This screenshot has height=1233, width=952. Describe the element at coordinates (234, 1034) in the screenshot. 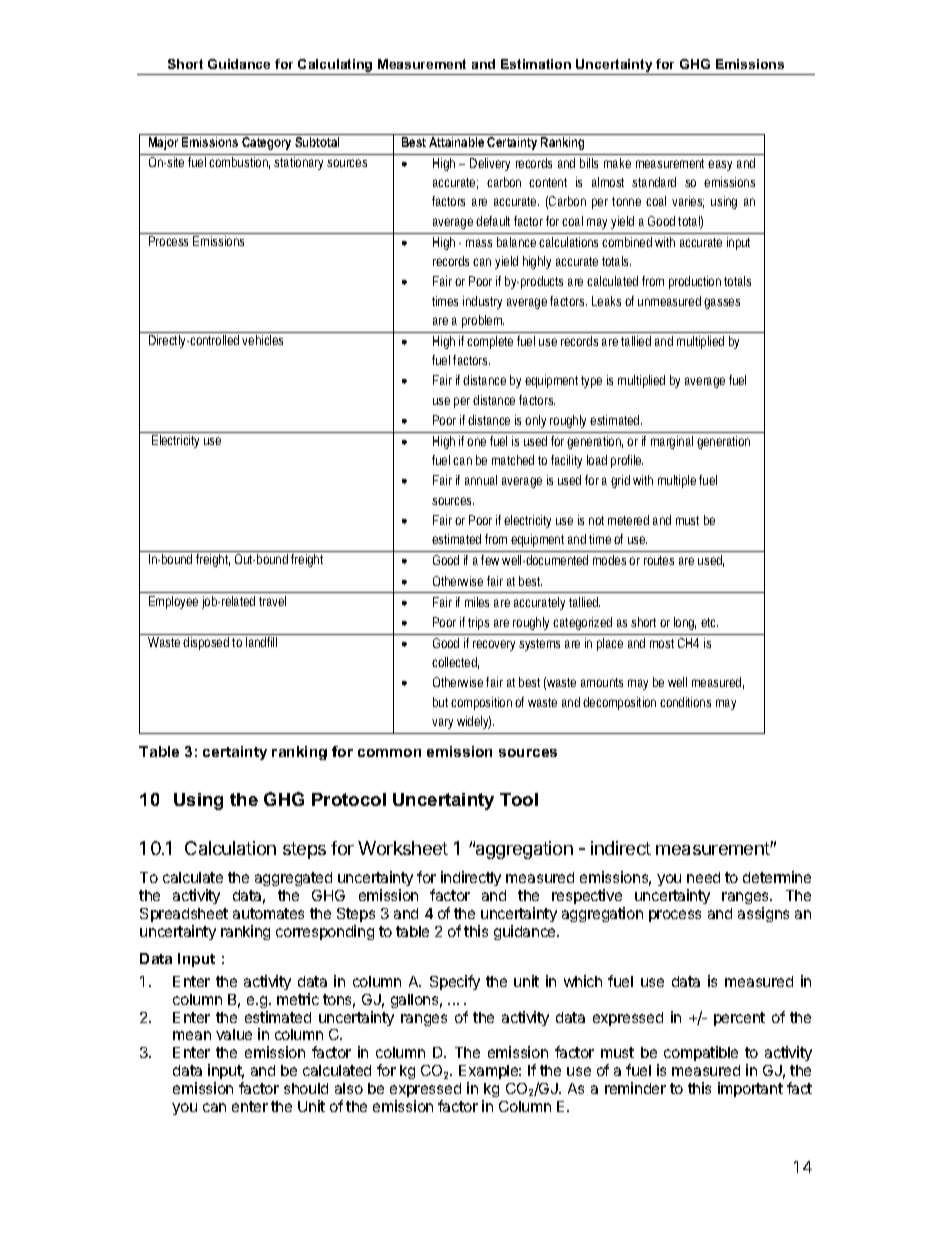

I see `value` at that location.
